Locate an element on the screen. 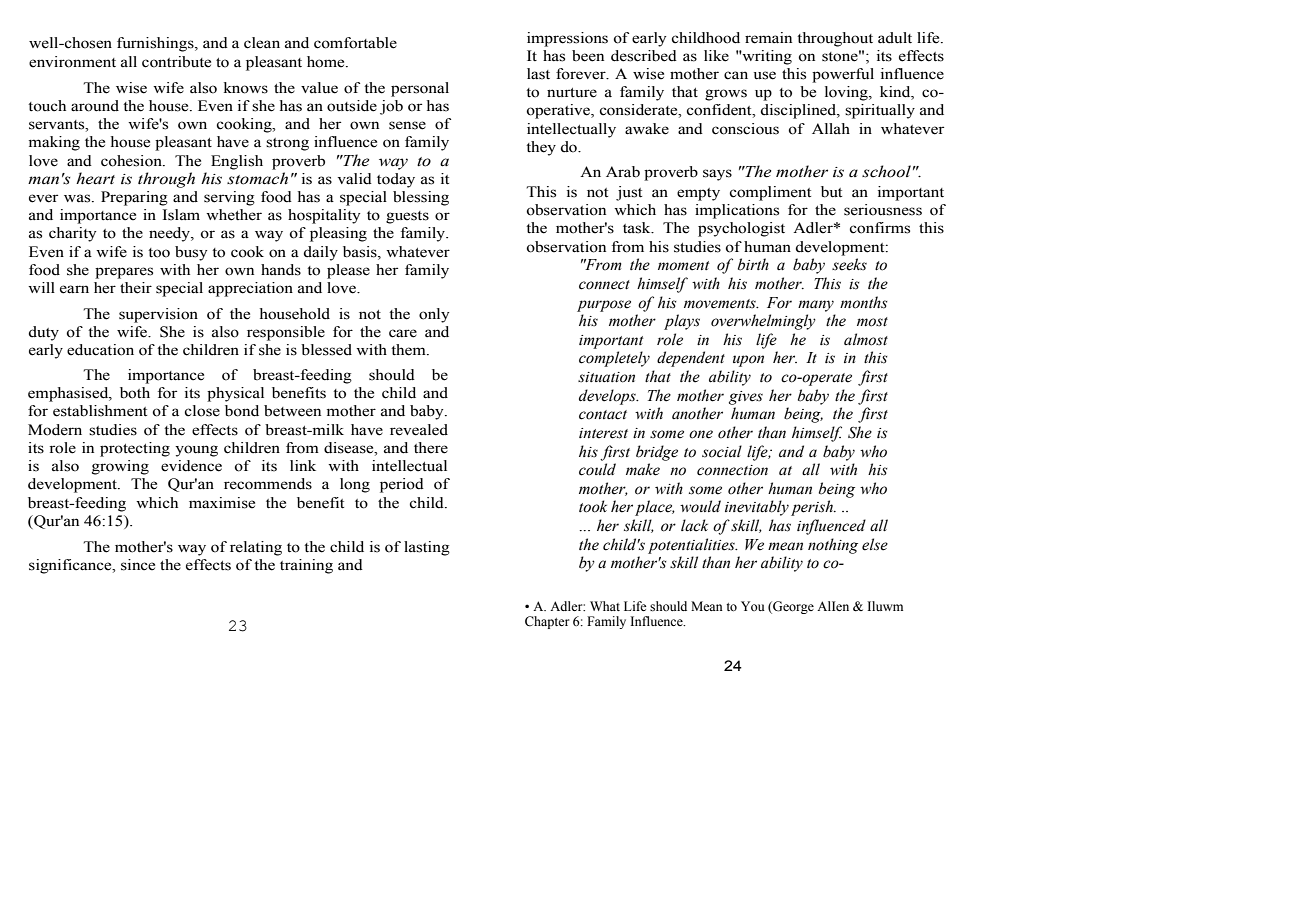 Image resolution: width=1308 pixels, height=924 pixels. furnishings is located at coordinates (156, 44).
